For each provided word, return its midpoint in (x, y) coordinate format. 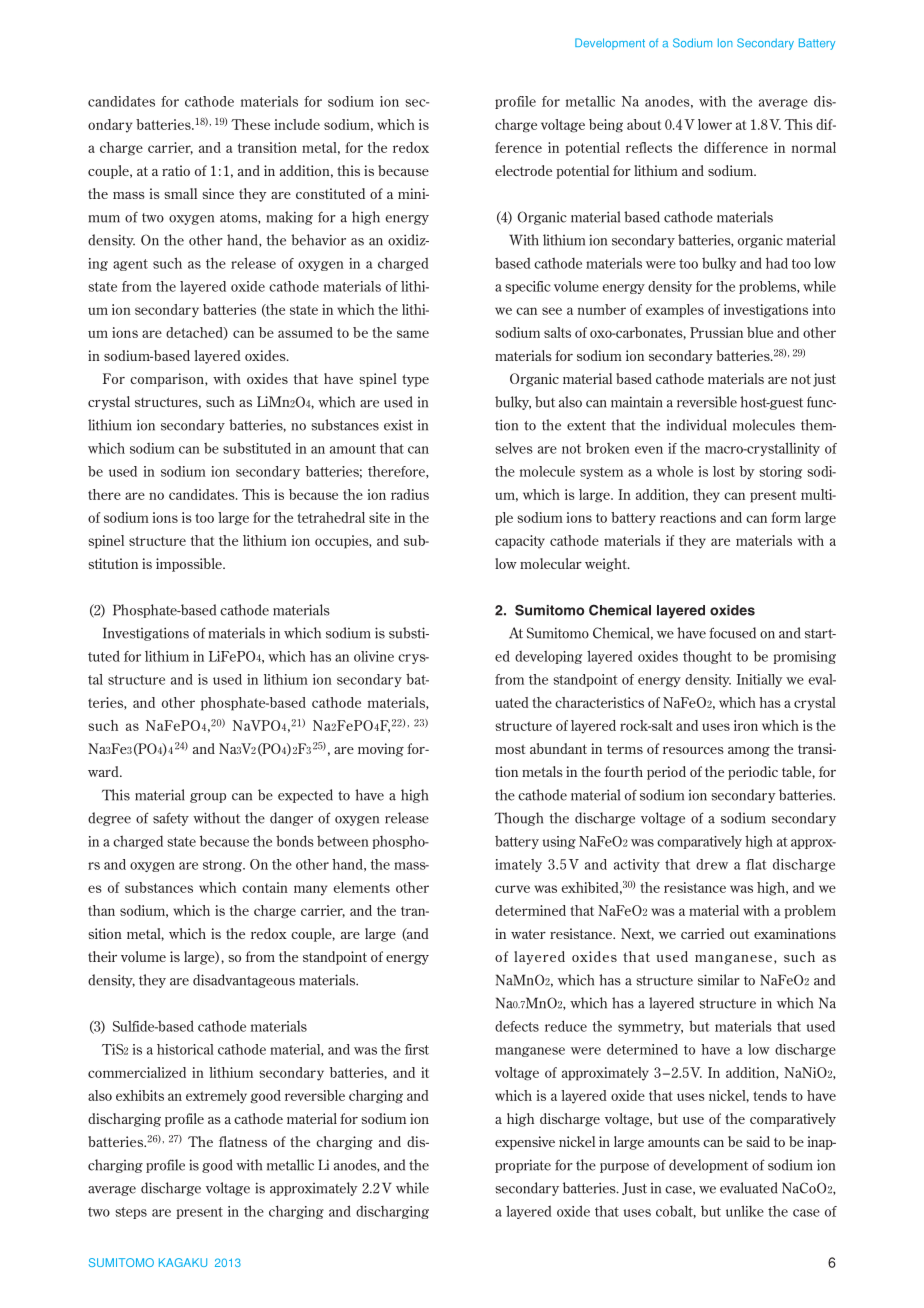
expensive (525, 1143)
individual (697, 425)
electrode (523, 170)
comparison (168, 380)
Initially (760, 680)
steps (131, 1213)
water (528, 934)
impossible (190, 565)
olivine (374, 656)
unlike (745, 1211)
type (415, 380)
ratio (176, 170)
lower (715, 124)
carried (703, 933)
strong (224, 866)
